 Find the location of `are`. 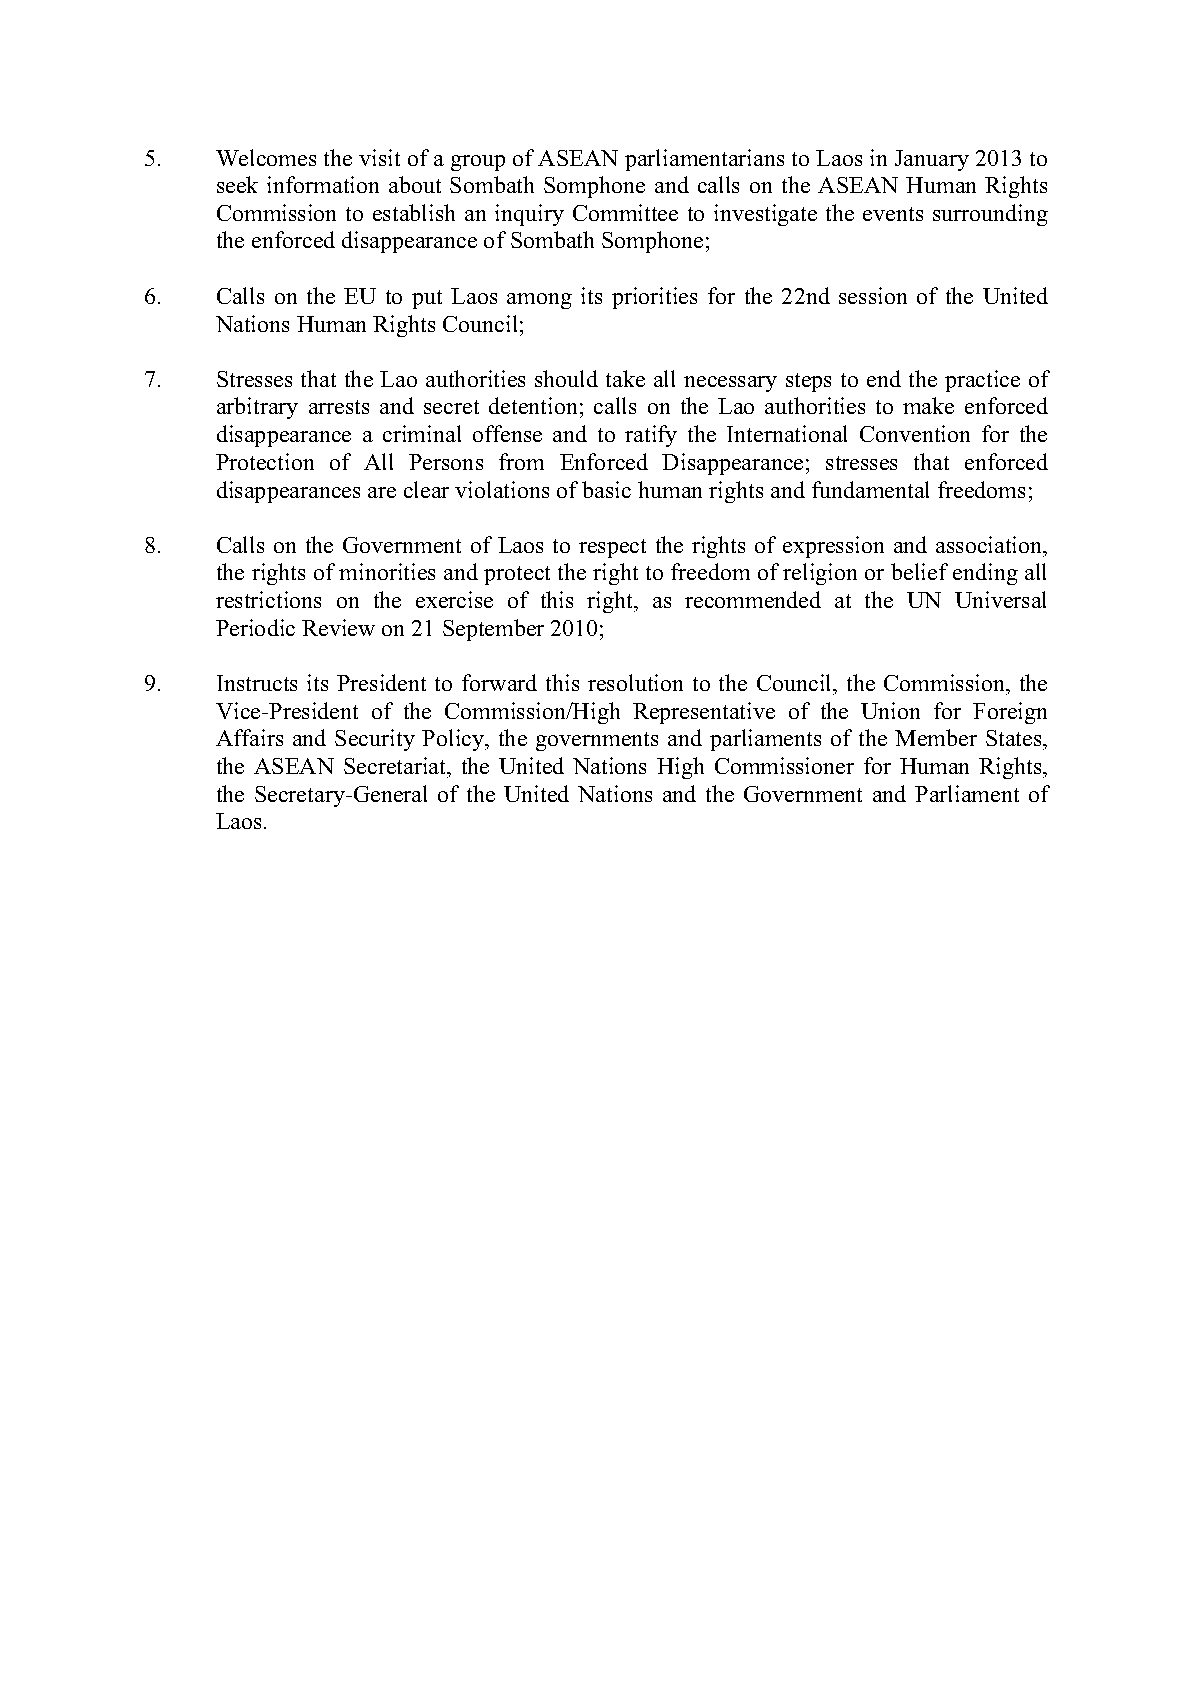

are is located at coordinates (382, 492).
